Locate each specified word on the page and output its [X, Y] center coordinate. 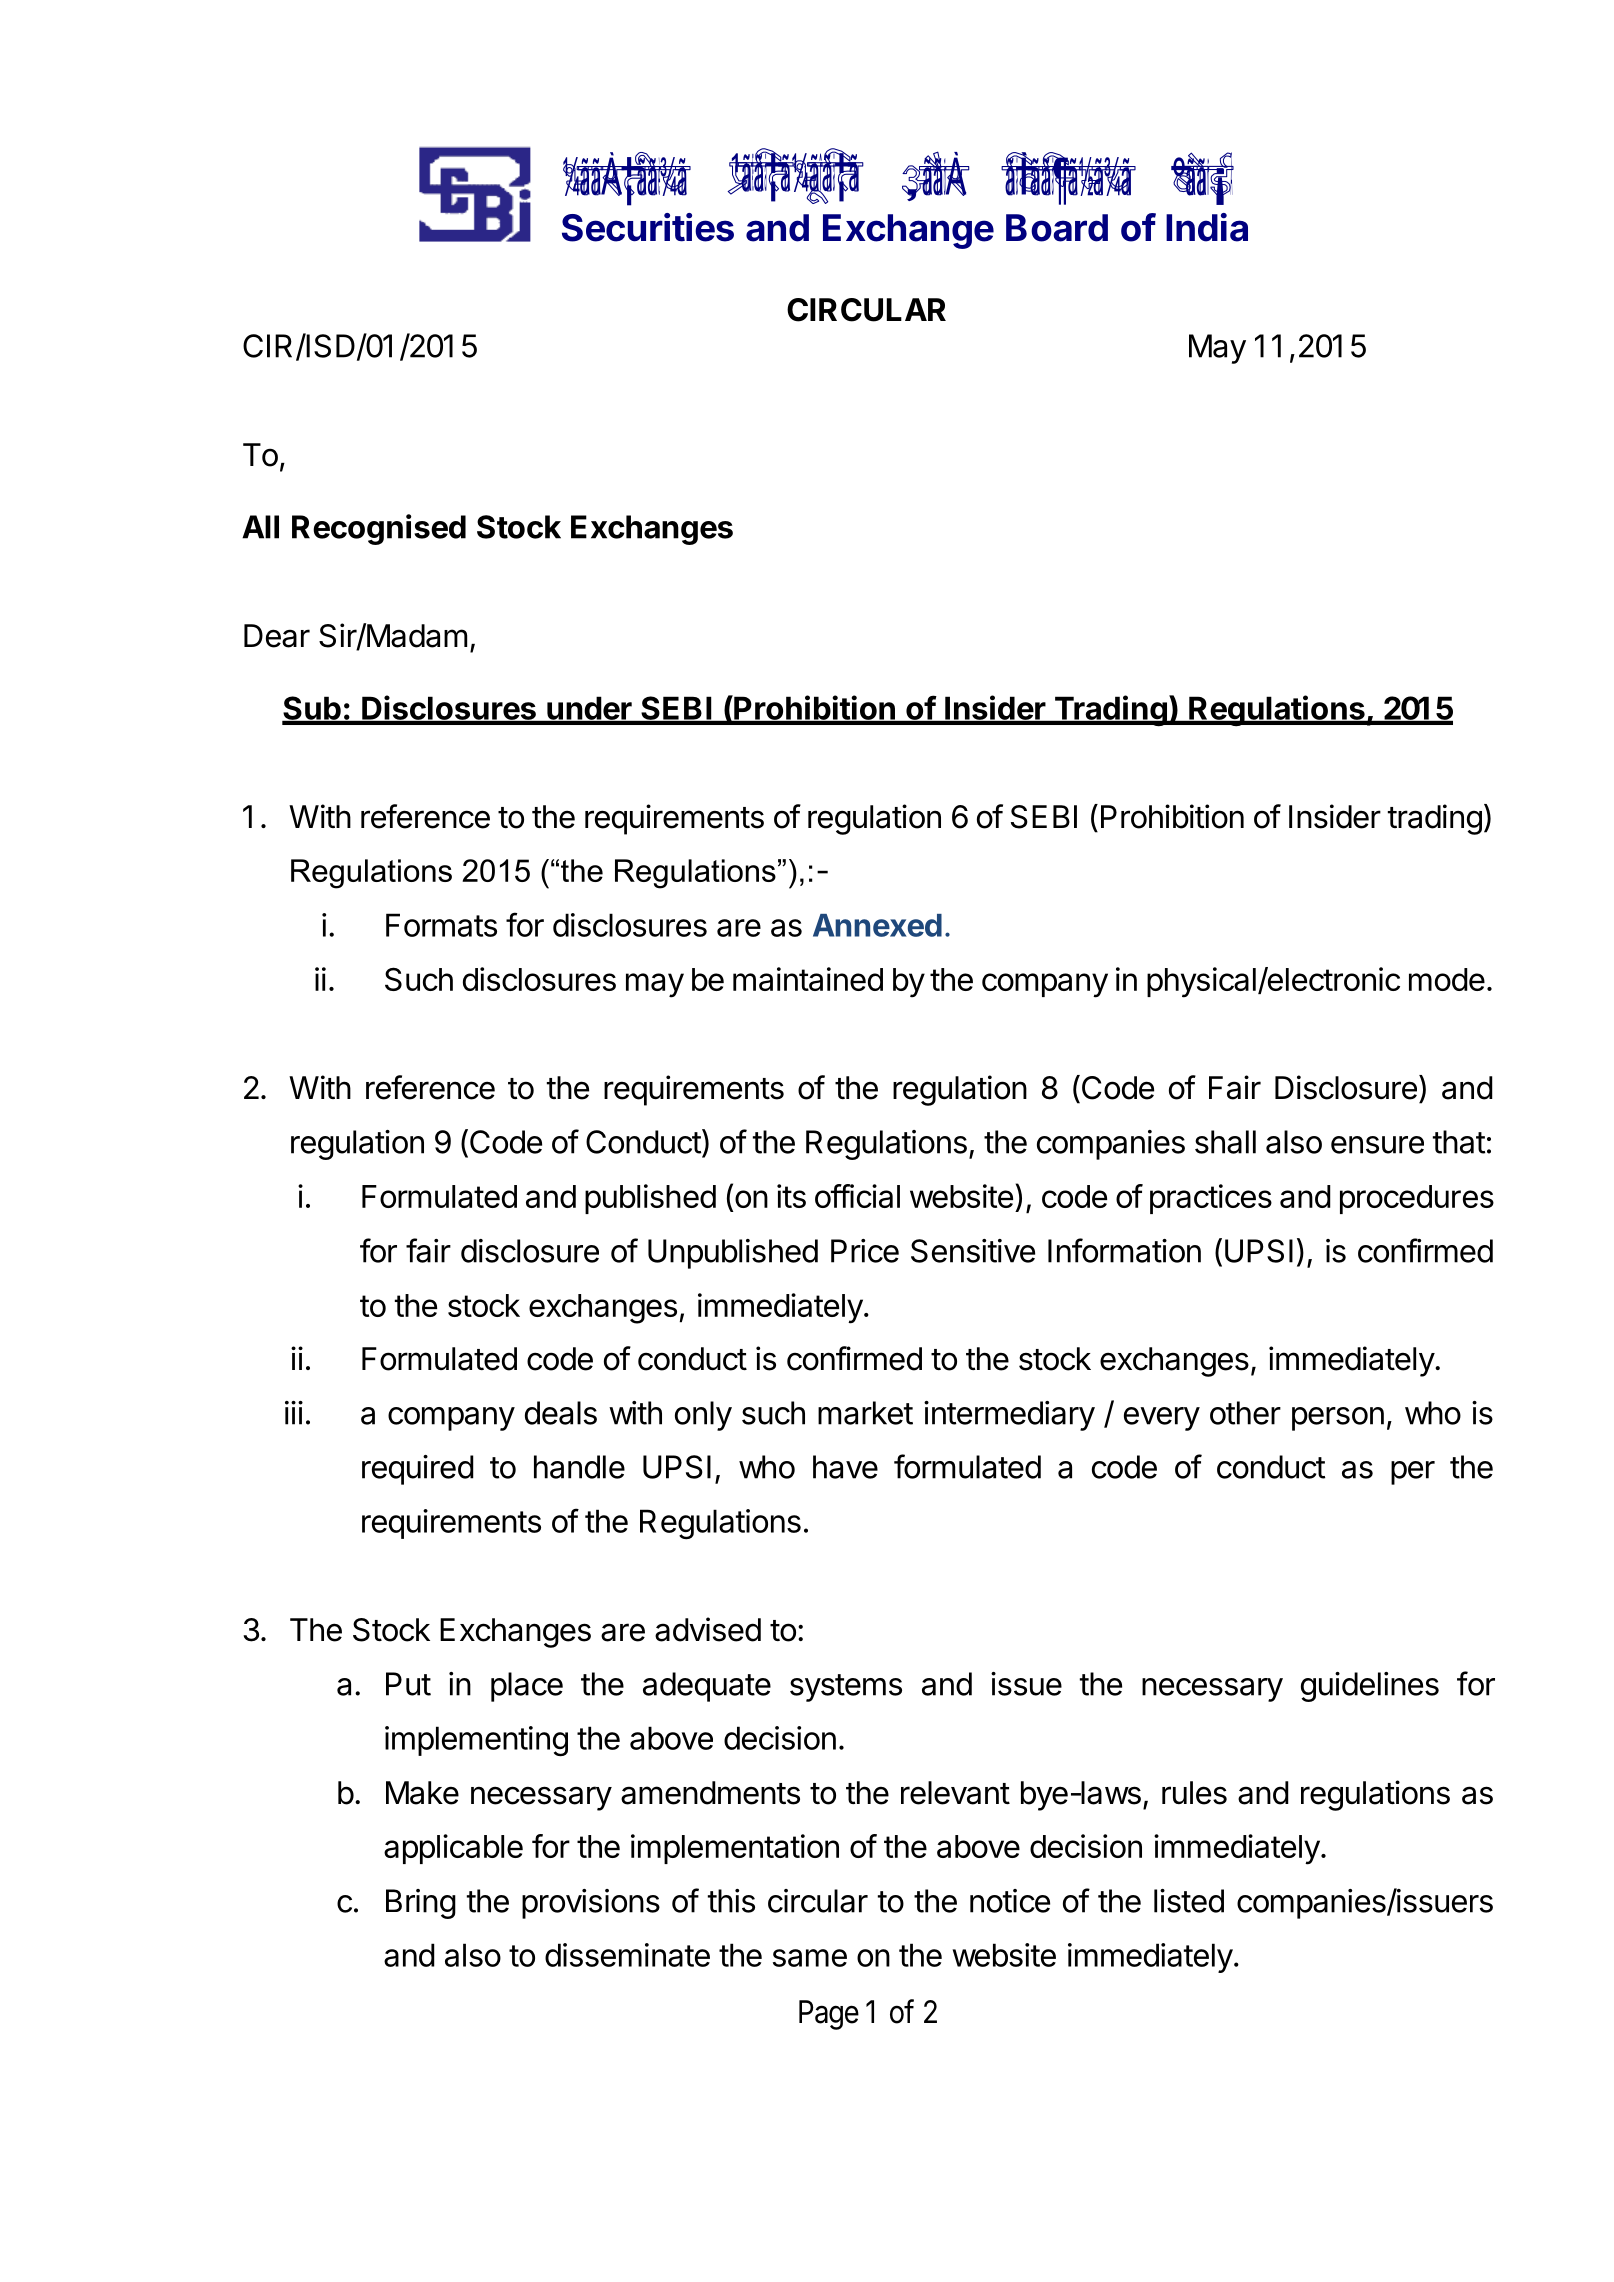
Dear [277, 636]
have [845, 1467]
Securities [648, 227]
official [857, 1196]
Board [1057, 228]
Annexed [877, 925]
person [1338, 1419]
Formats [441, 925]
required [418, 1470]
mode [1447, 979]
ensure [1377, 1145]
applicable [453, 1849]
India [1207, 227]
